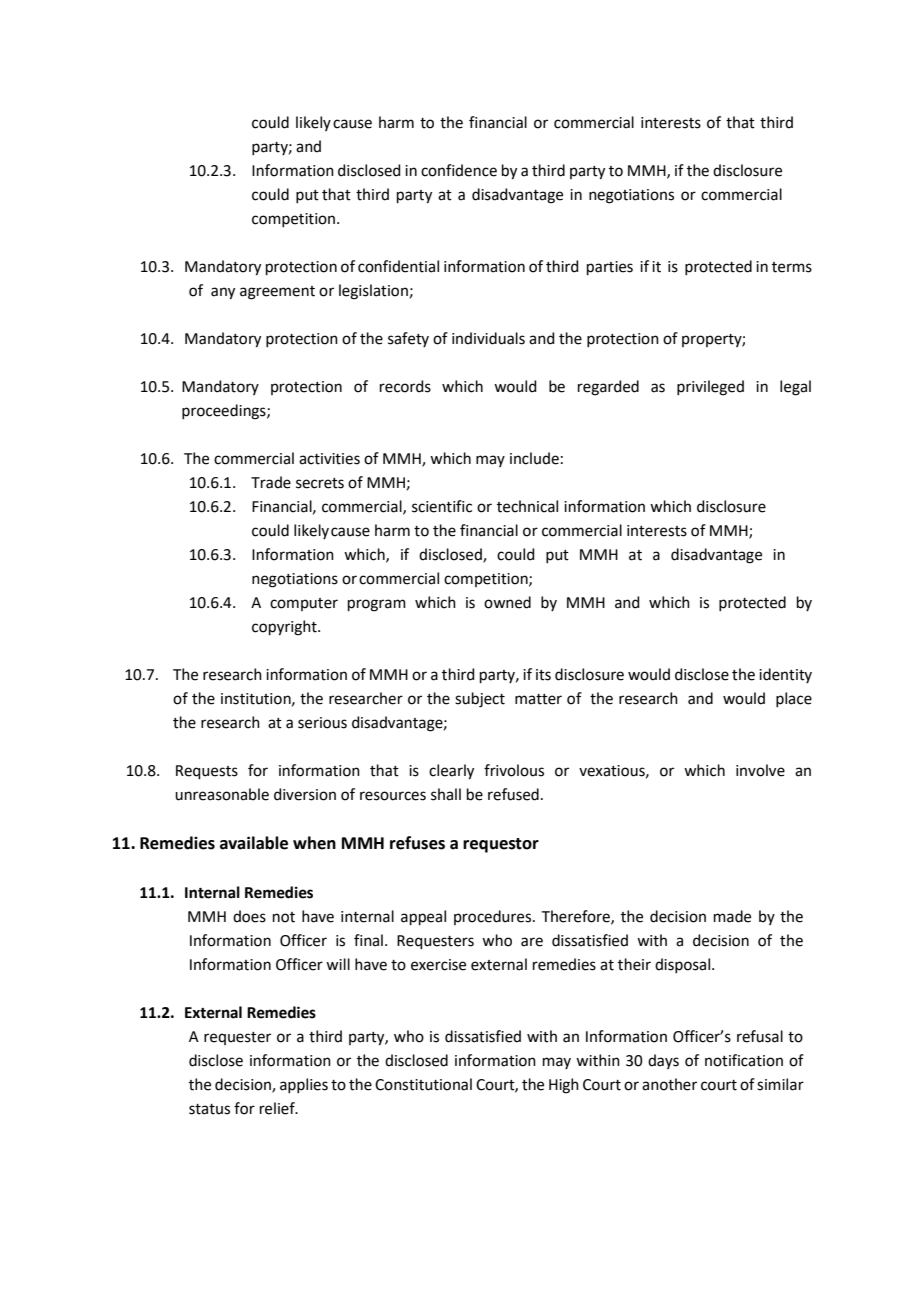 The image size is (924, 1308). What do you see at coordinates (792, 267) in the screenshot?
I see `terms` at bounding box center [792, 267].
